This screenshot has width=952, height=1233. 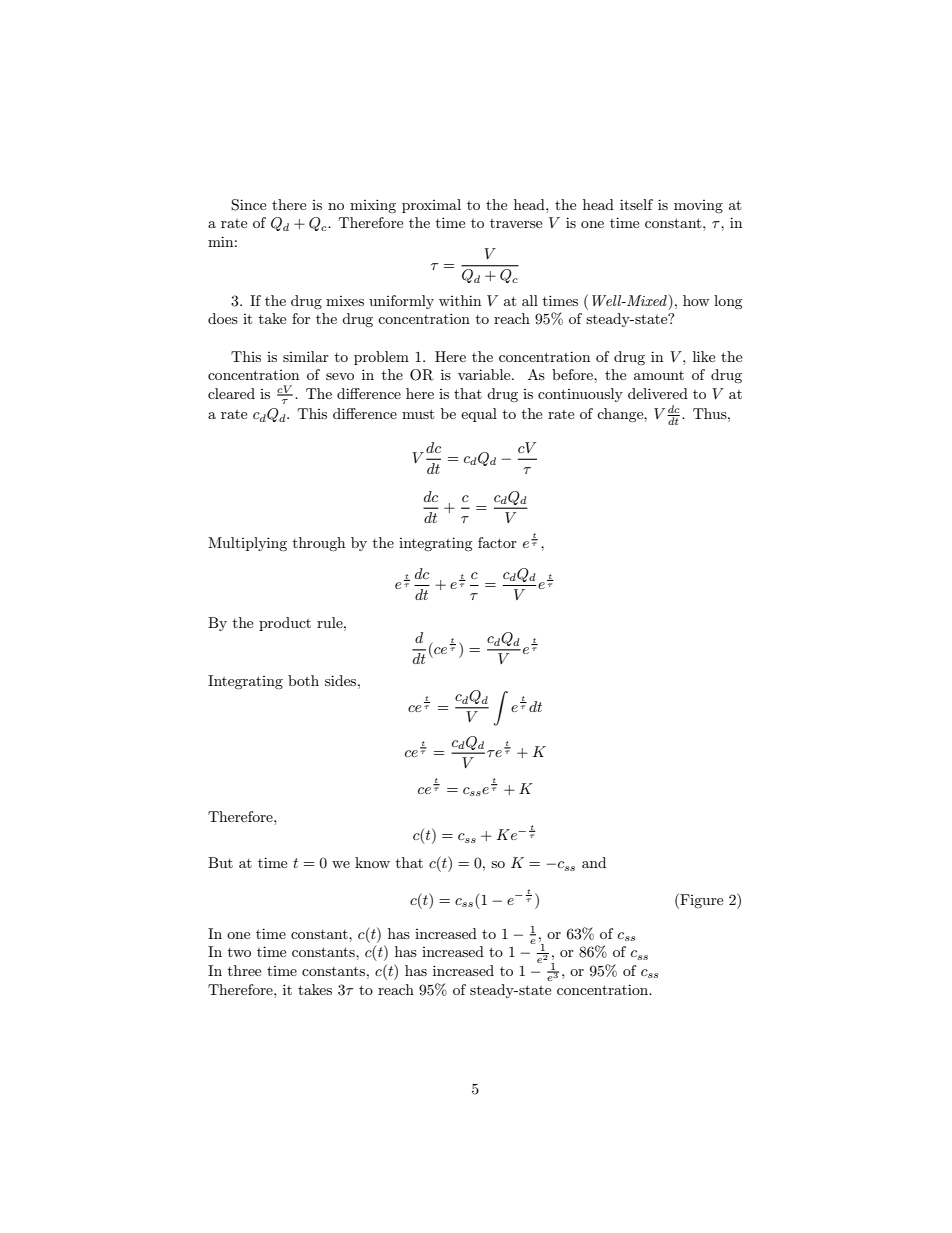 I want to click on delivered, so click(x=658, y=393).
